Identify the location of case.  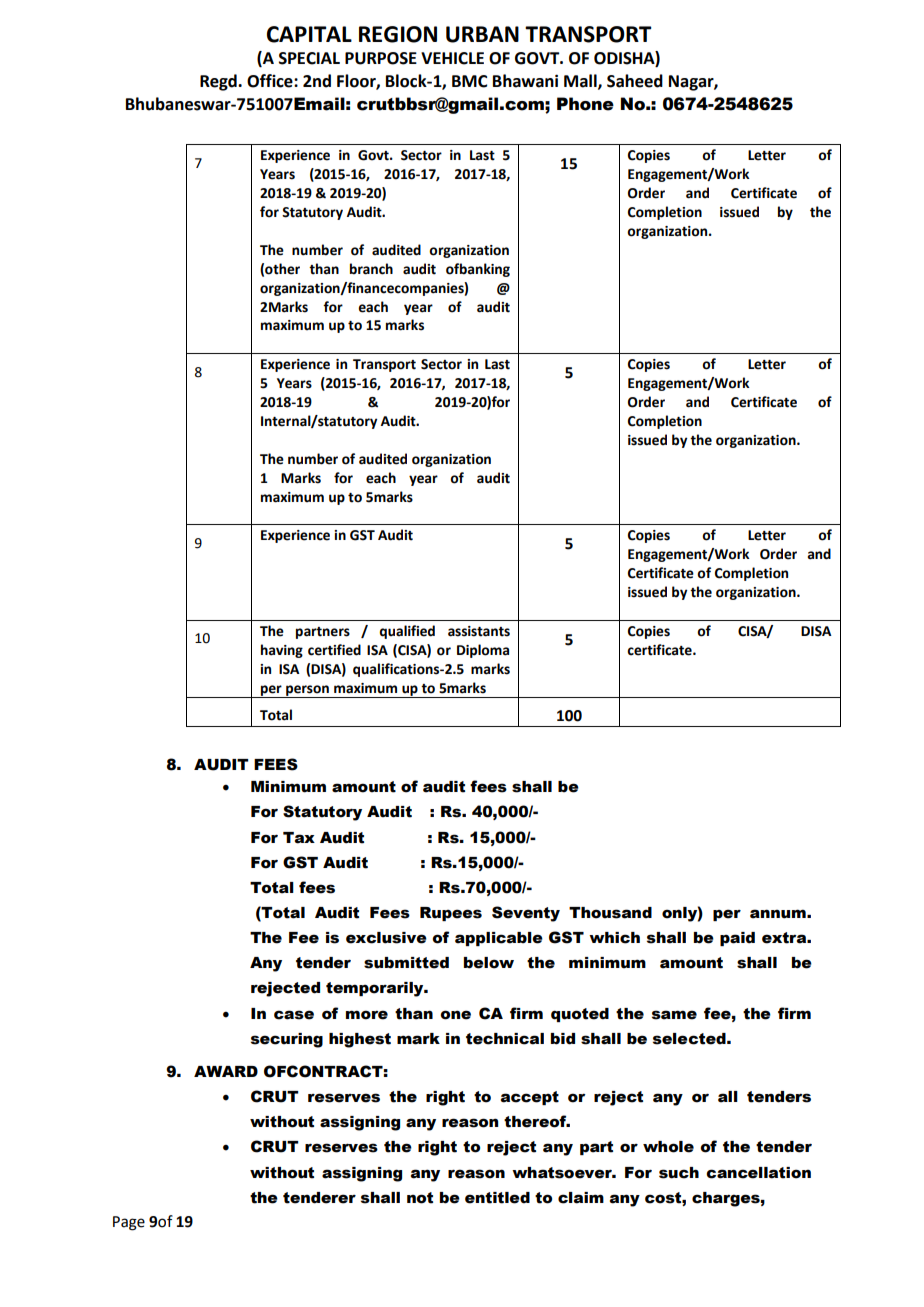
(294, 1015).
